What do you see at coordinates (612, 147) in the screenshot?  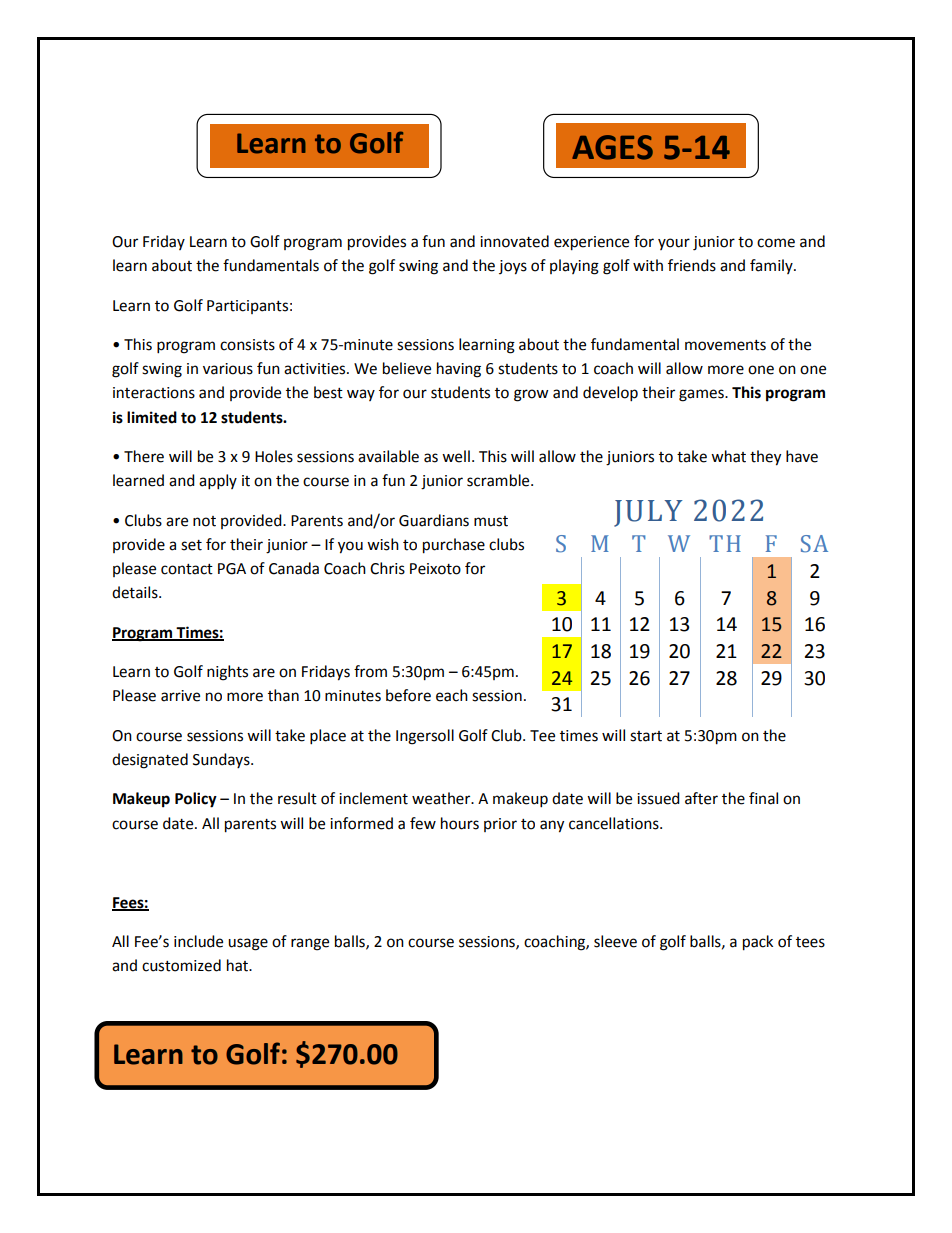 I see `AGES` at bounding box center [612, 147].
